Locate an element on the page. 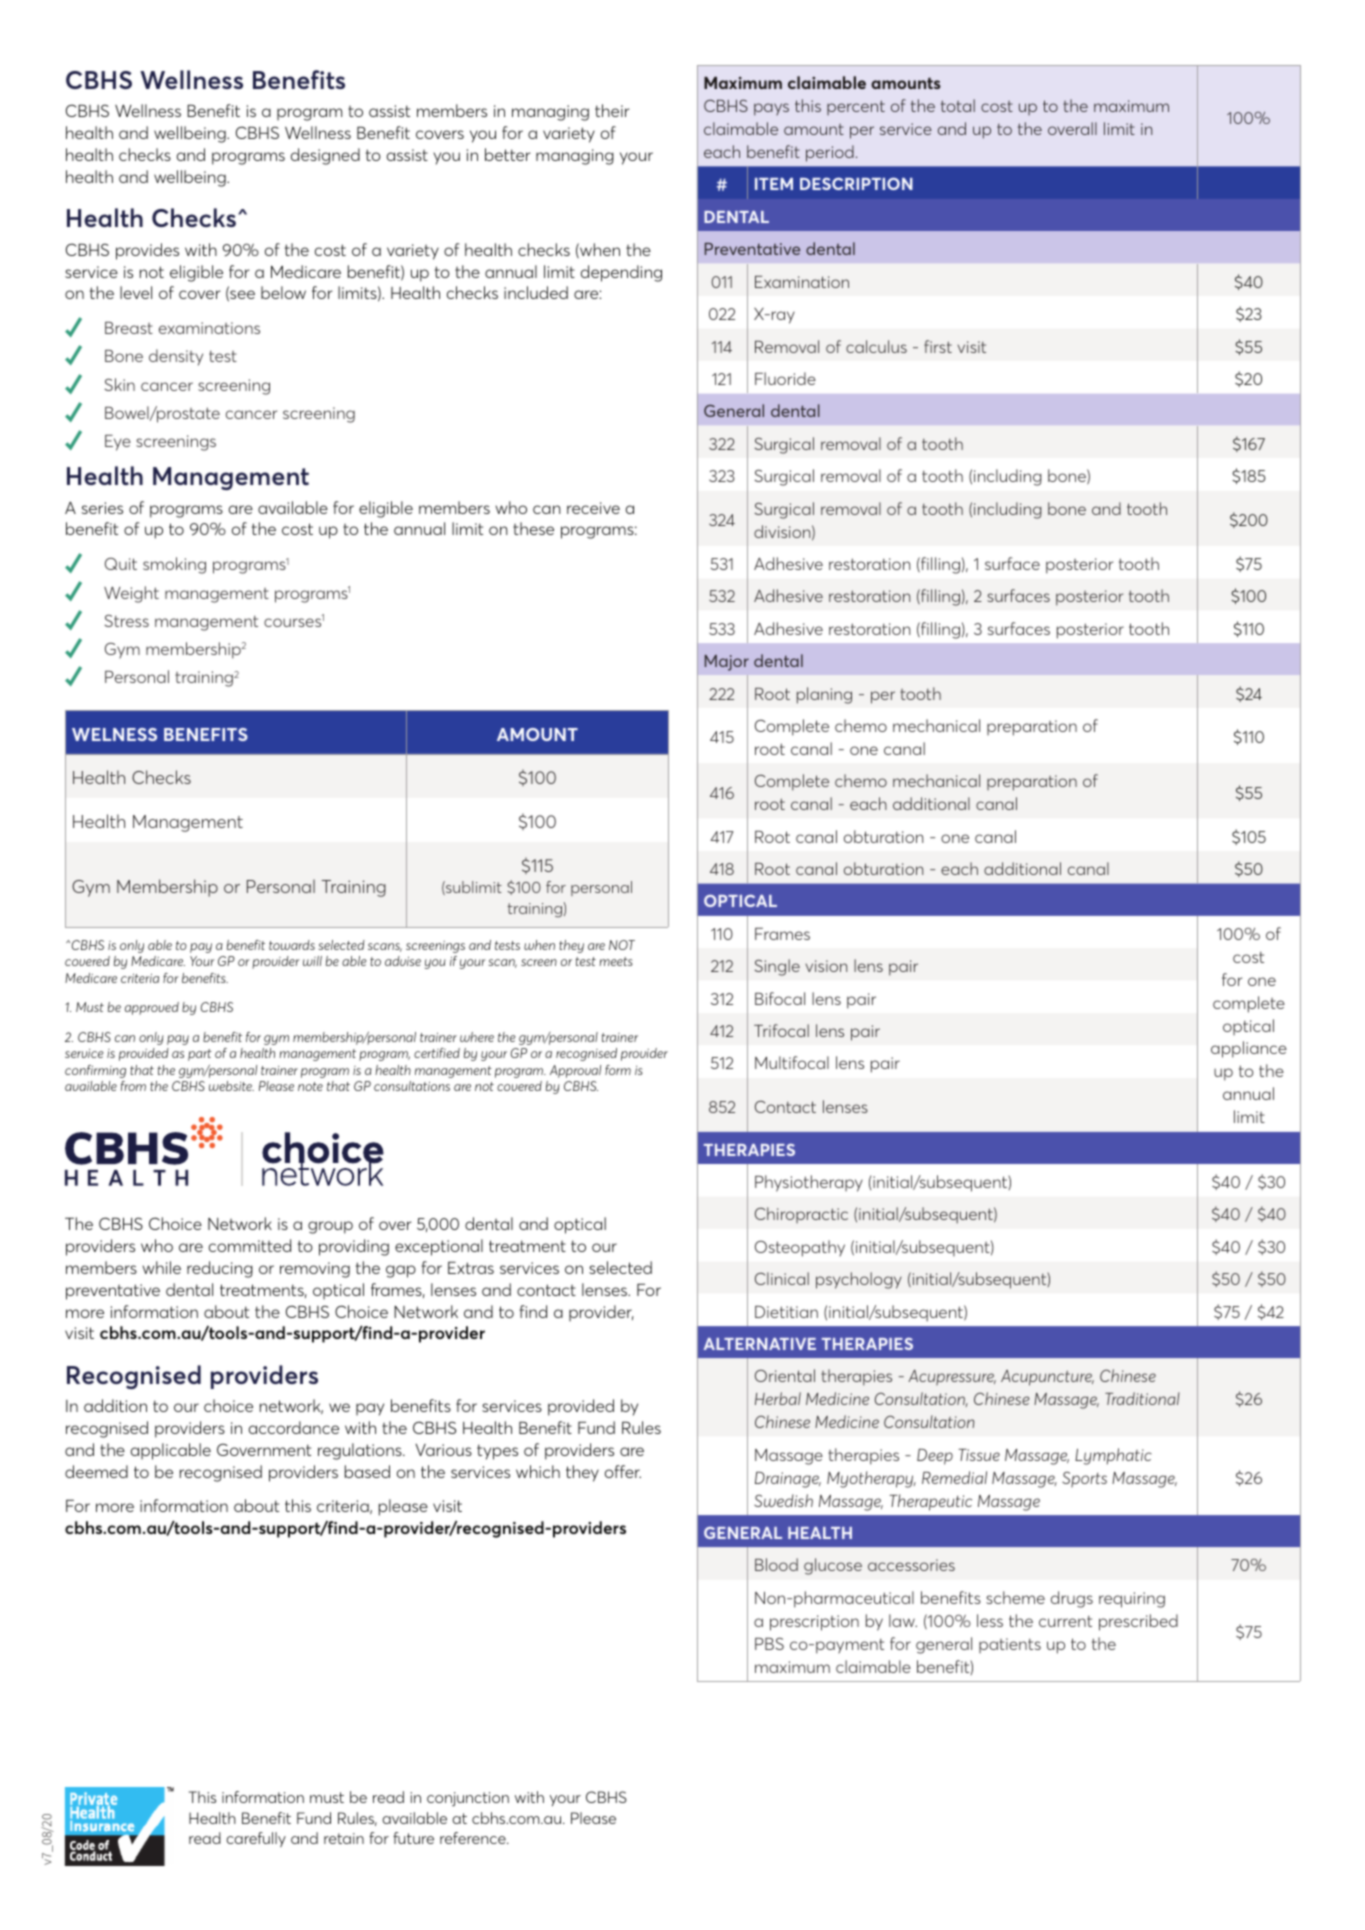 Image resolution: width=1365 pixels, height=1930 pixels. appliance is located at coordinates (1249, 1049).
